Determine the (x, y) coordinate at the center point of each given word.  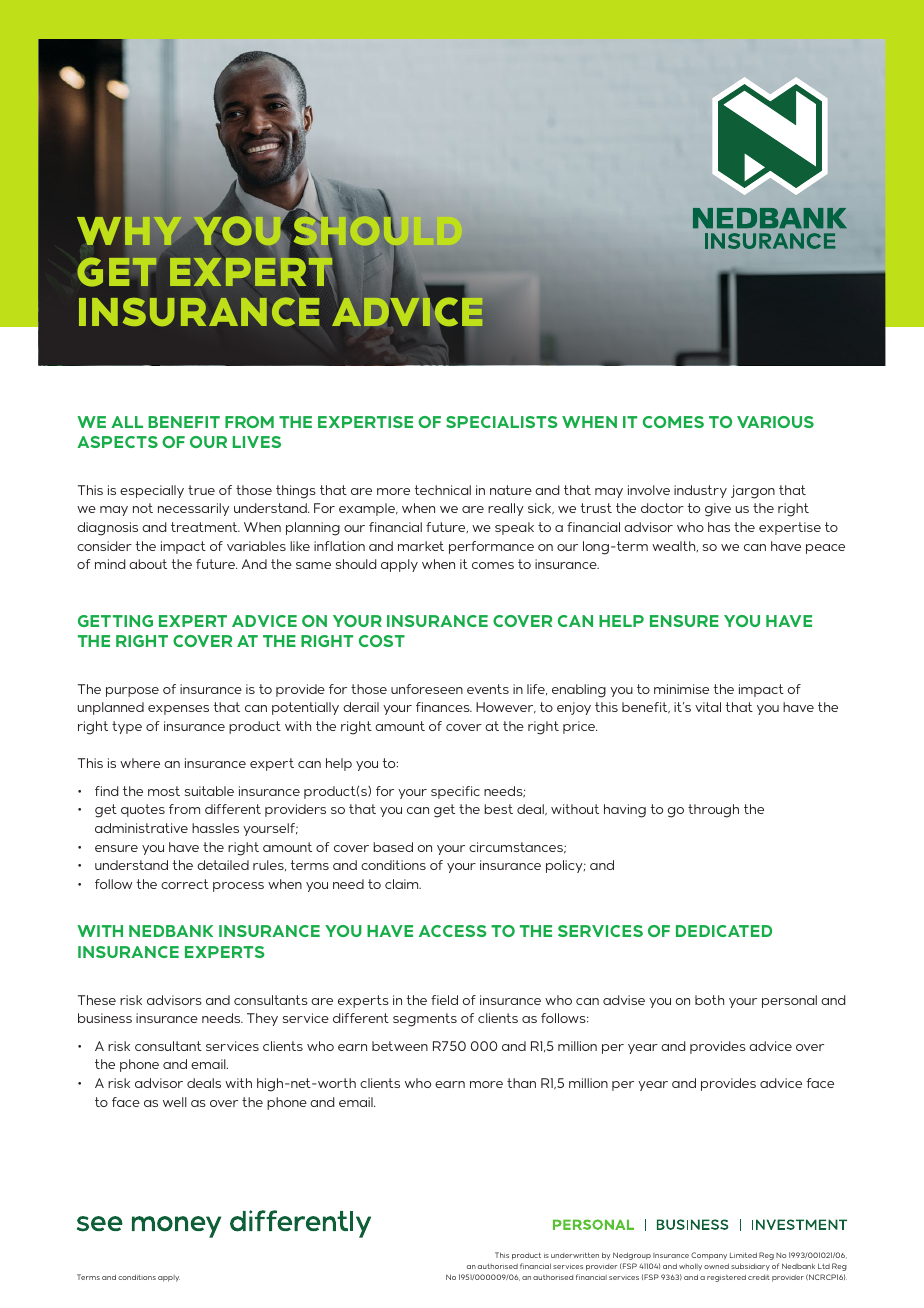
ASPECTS (117, 442)
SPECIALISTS (502, 422)
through (713, 811)
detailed (223, 865)
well (175, 1102)
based (393, 847)
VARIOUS (775, 422)
